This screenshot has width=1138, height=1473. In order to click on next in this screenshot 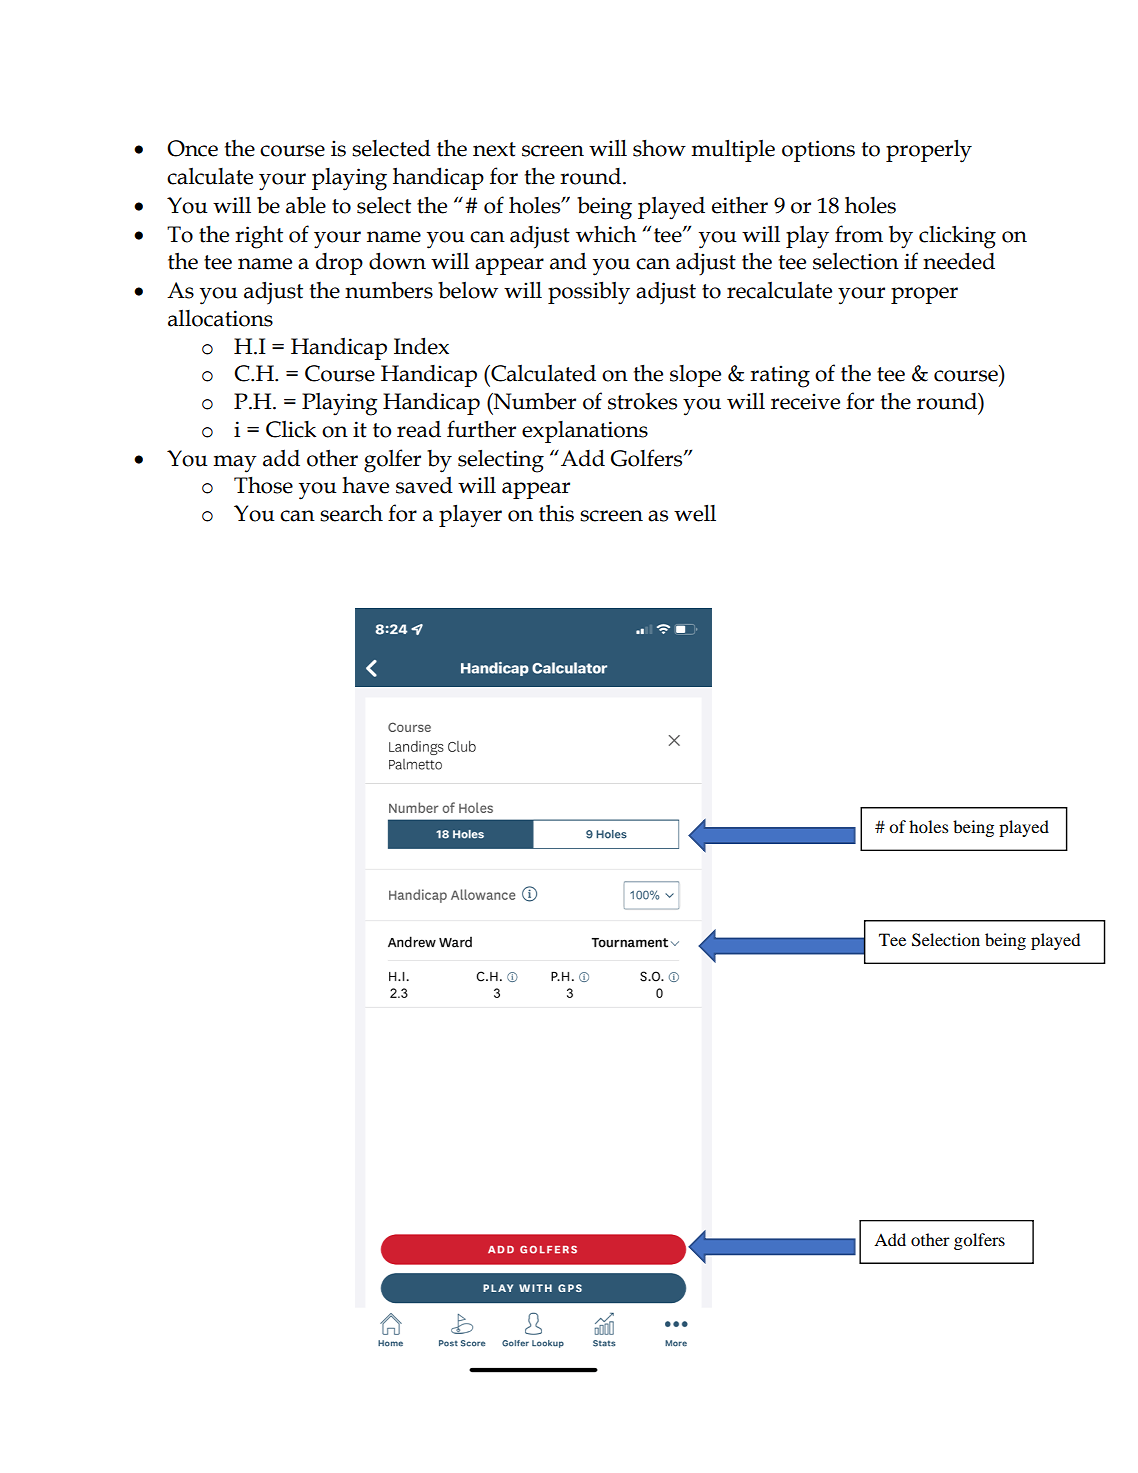, I will do `click(494, 149)`.
